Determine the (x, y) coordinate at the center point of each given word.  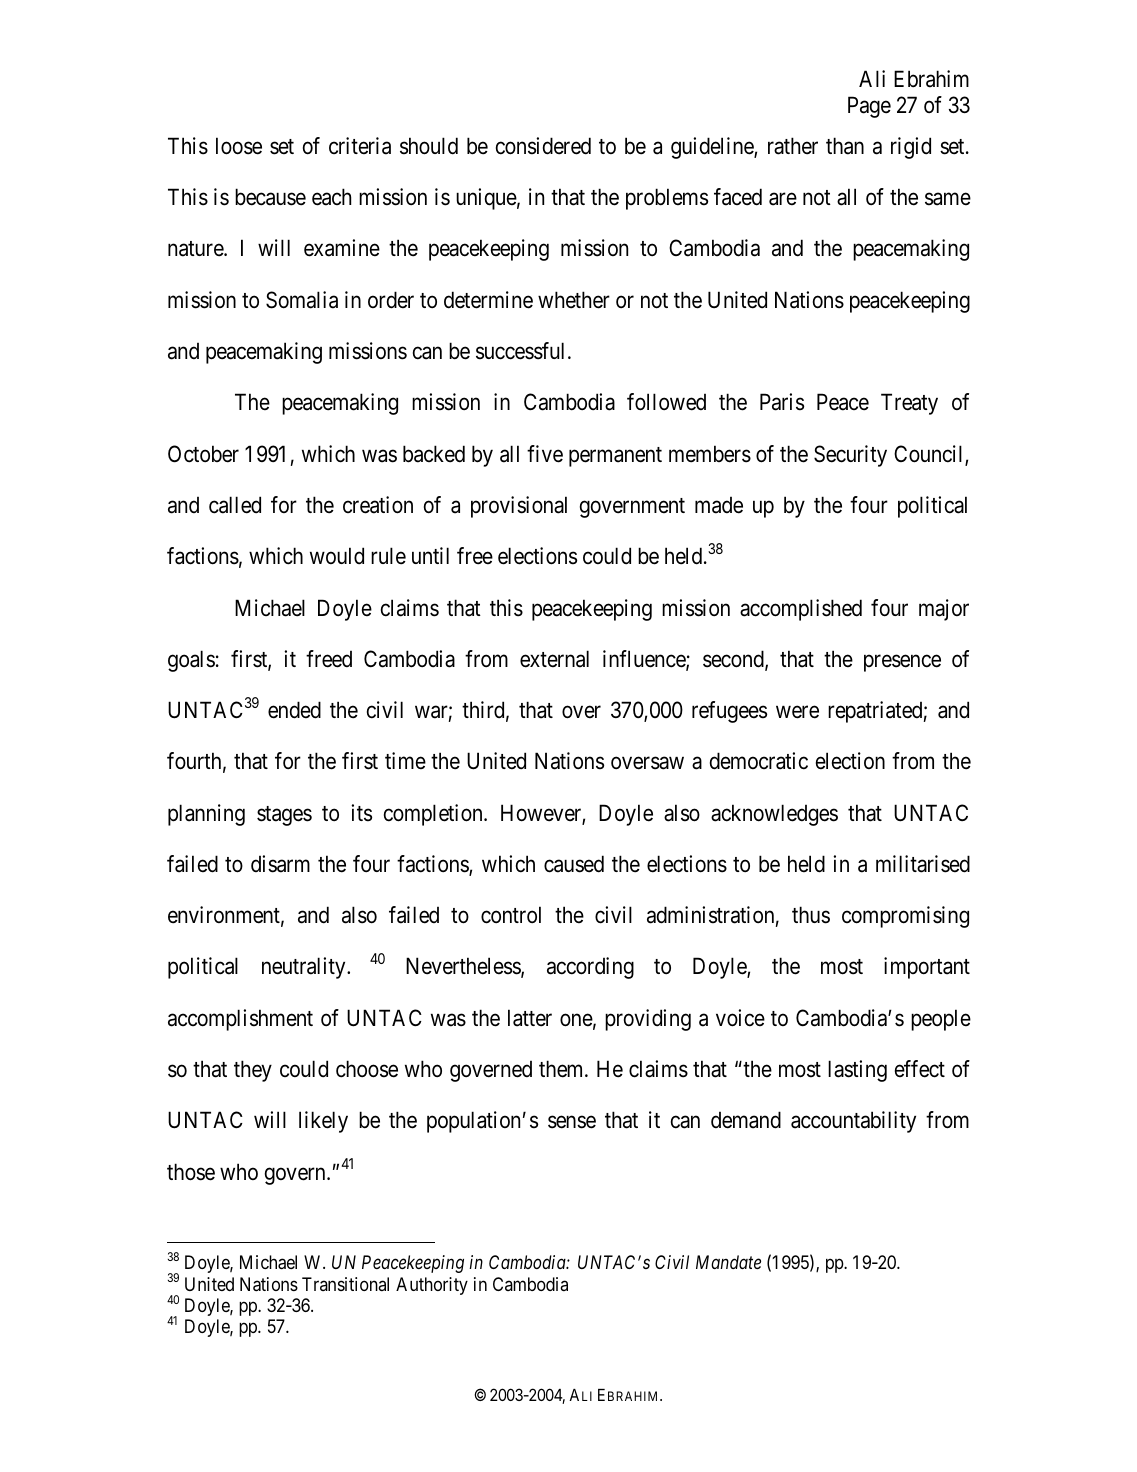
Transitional (345, 1284)
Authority (432, 1286)
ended (294, 710)
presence (902, 663)
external (554, 659)
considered (543, 146)
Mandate (728, 1262)
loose (239, 146)
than (845, 146)
